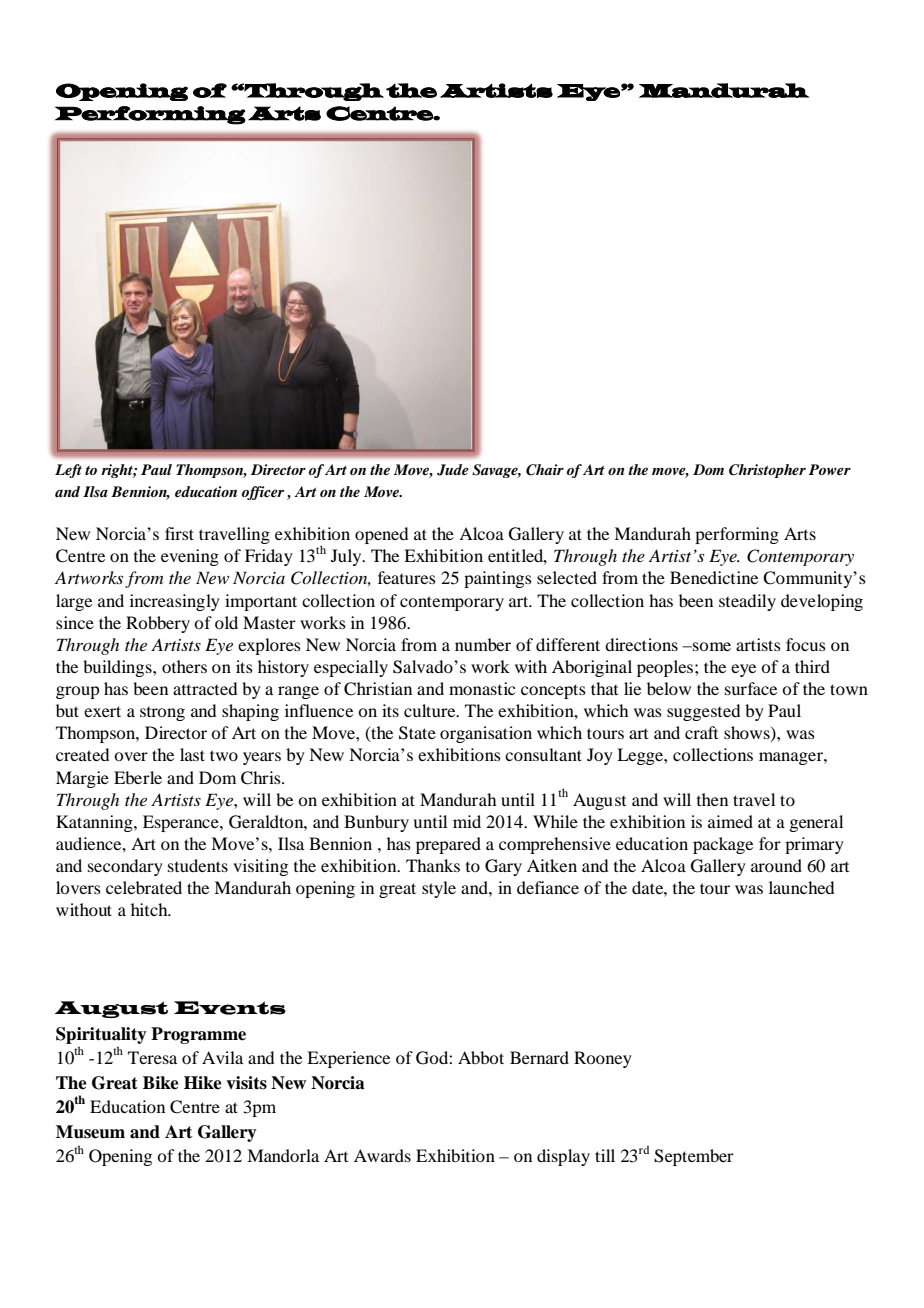 The height and width of the page is (1308, 924). I want to click on organisation, so click(486, 734).
